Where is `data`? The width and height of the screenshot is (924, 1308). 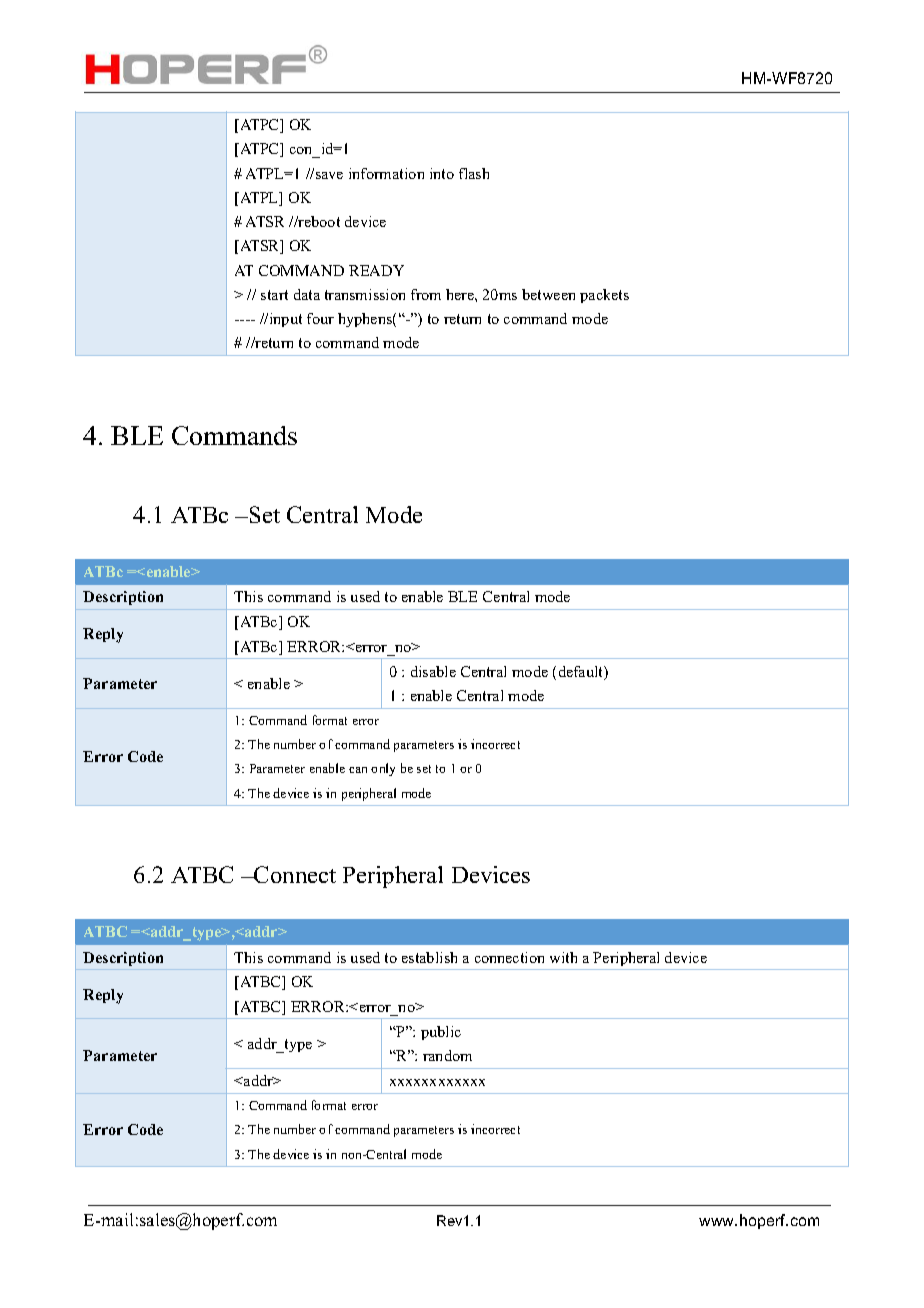
data is located at coordinates (307, 294).
